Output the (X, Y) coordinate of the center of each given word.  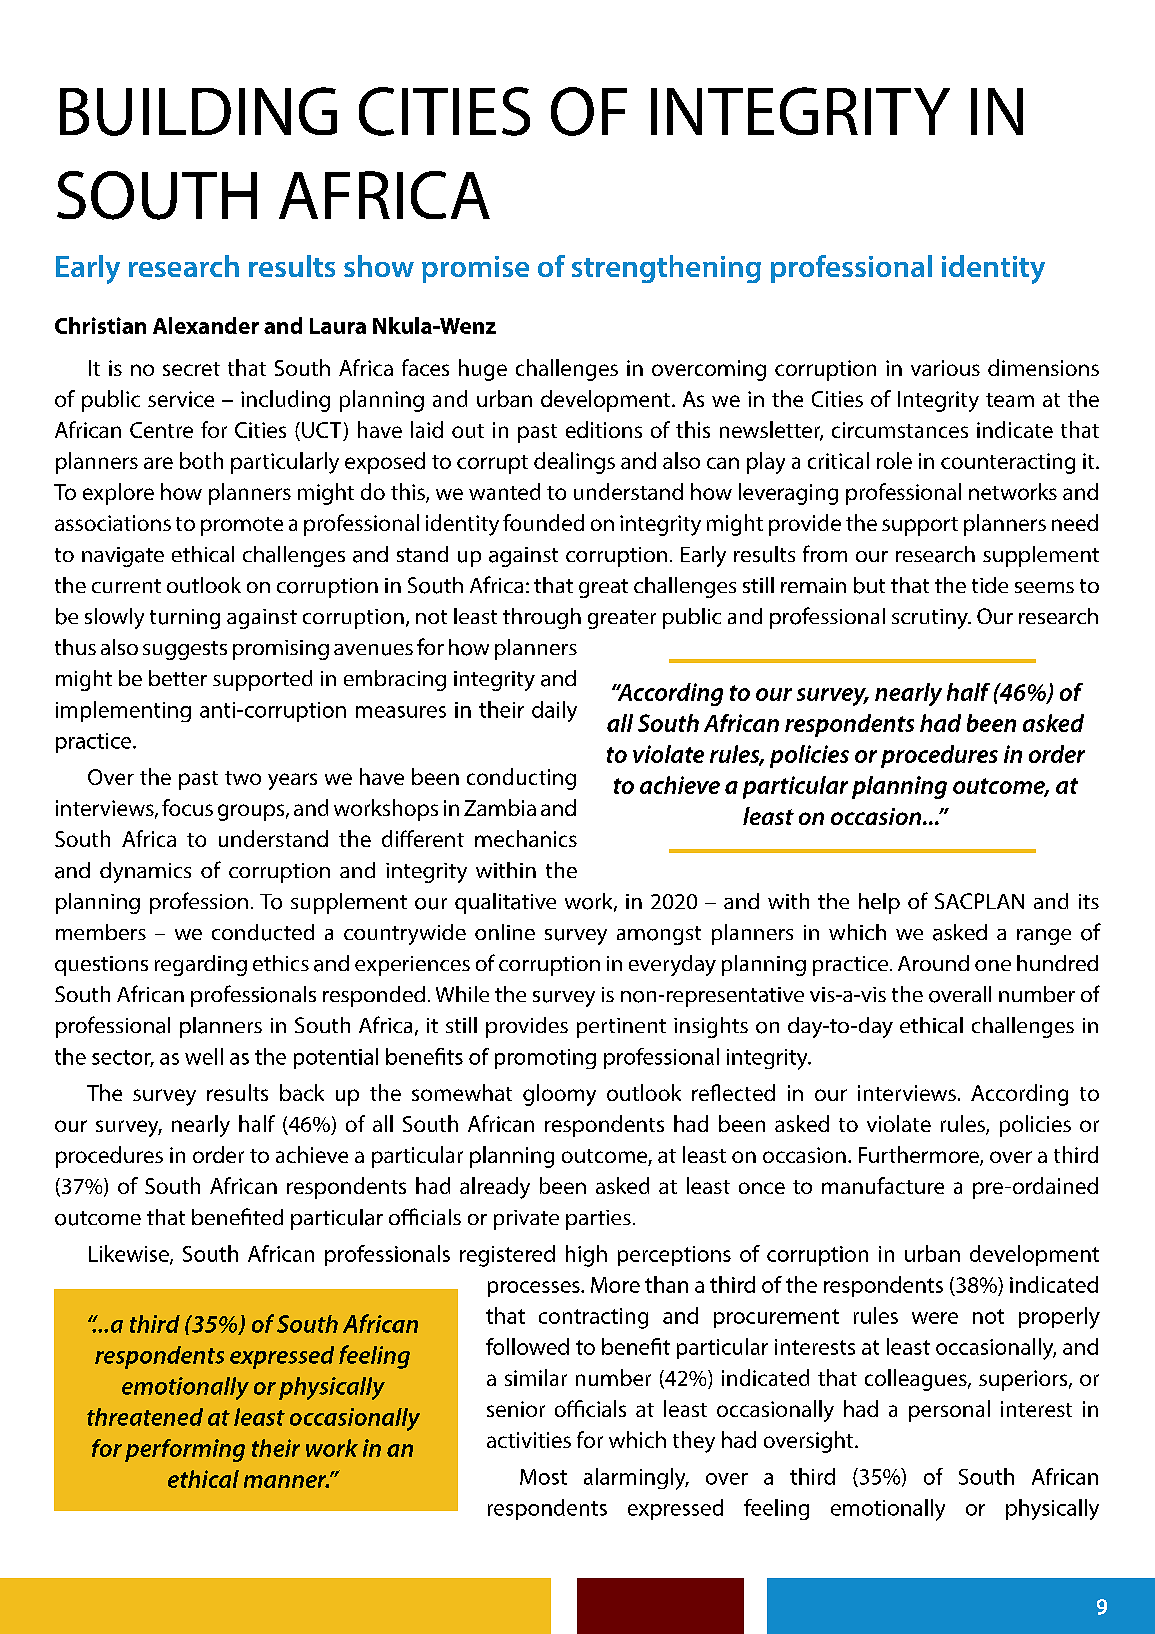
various (945, 368)
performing (185, 1450)
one (993, 965)
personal (949, 1411)
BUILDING (198, 111)
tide (990, 585)
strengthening (666, 269)
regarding (201, 965)
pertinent (621, 1028)
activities (529, 1440)
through (542, 618)
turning (185, 619)
